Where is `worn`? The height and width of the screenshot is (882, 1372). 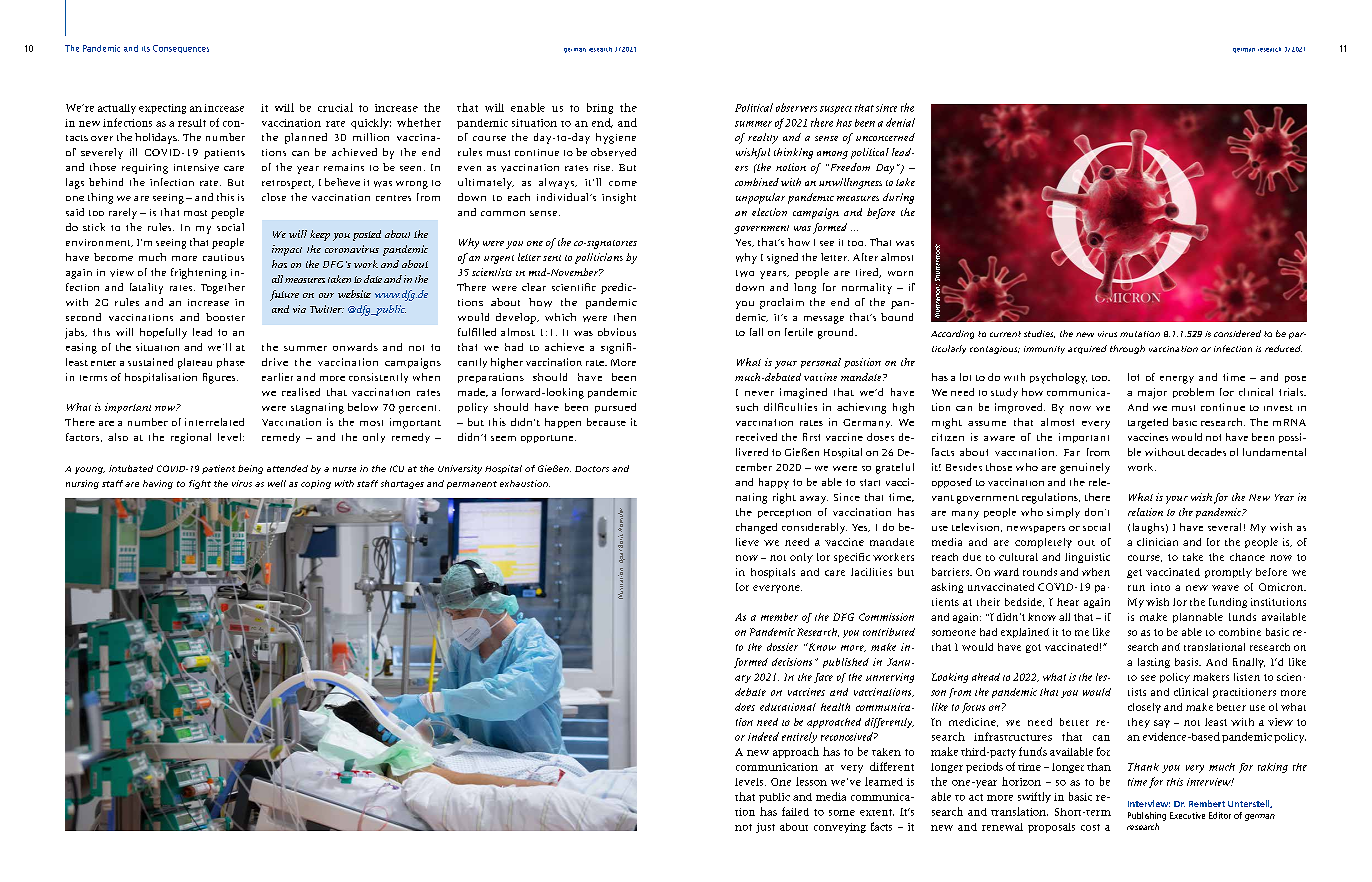 worn is located at coordinates (900, 273).
